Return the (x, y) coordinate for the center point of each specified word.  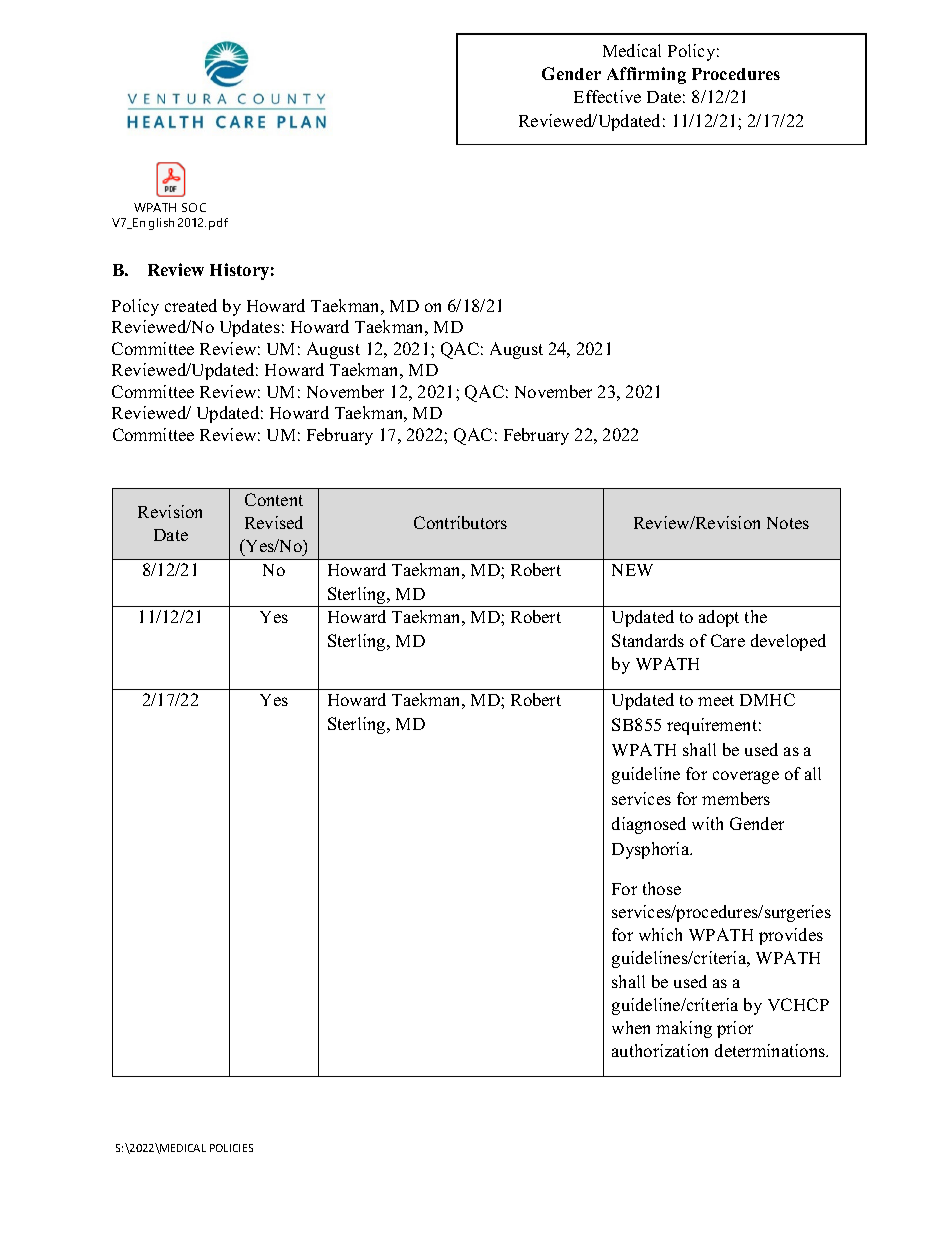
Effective (607, 96)
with (707, 823)
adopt (719, 618)
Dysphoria (652, 850)
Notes (788, 523)
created (191, 305)
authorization (660, 1050)
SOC (194, 207)
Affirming (646, 75)
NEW (632, 570)
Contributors (460, 522)
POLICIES (231, 1148)
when (631, 1027)
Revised (274, 522)
